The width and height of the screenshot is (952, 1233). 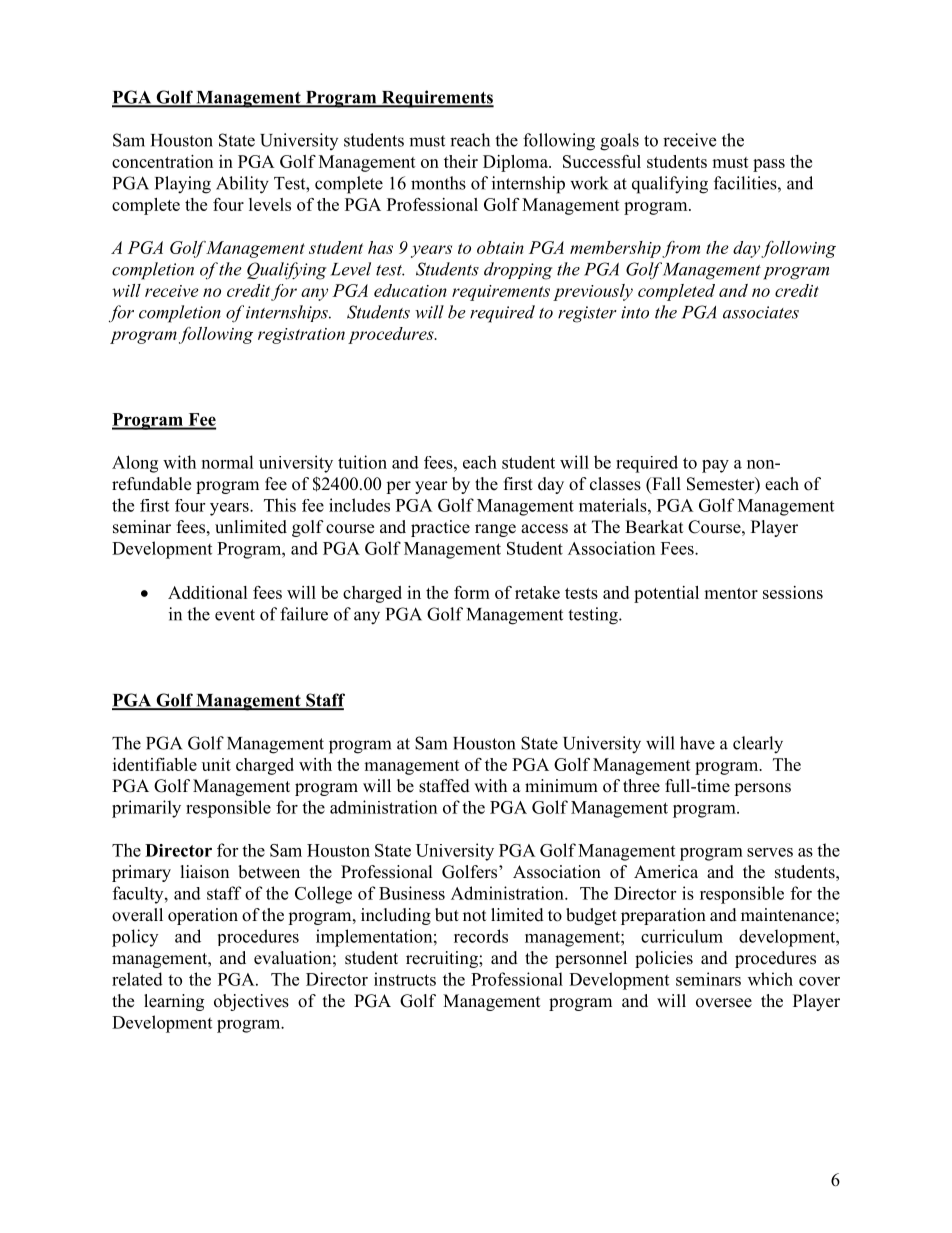 I want to click on Ability, so click(x=242, y=185).
